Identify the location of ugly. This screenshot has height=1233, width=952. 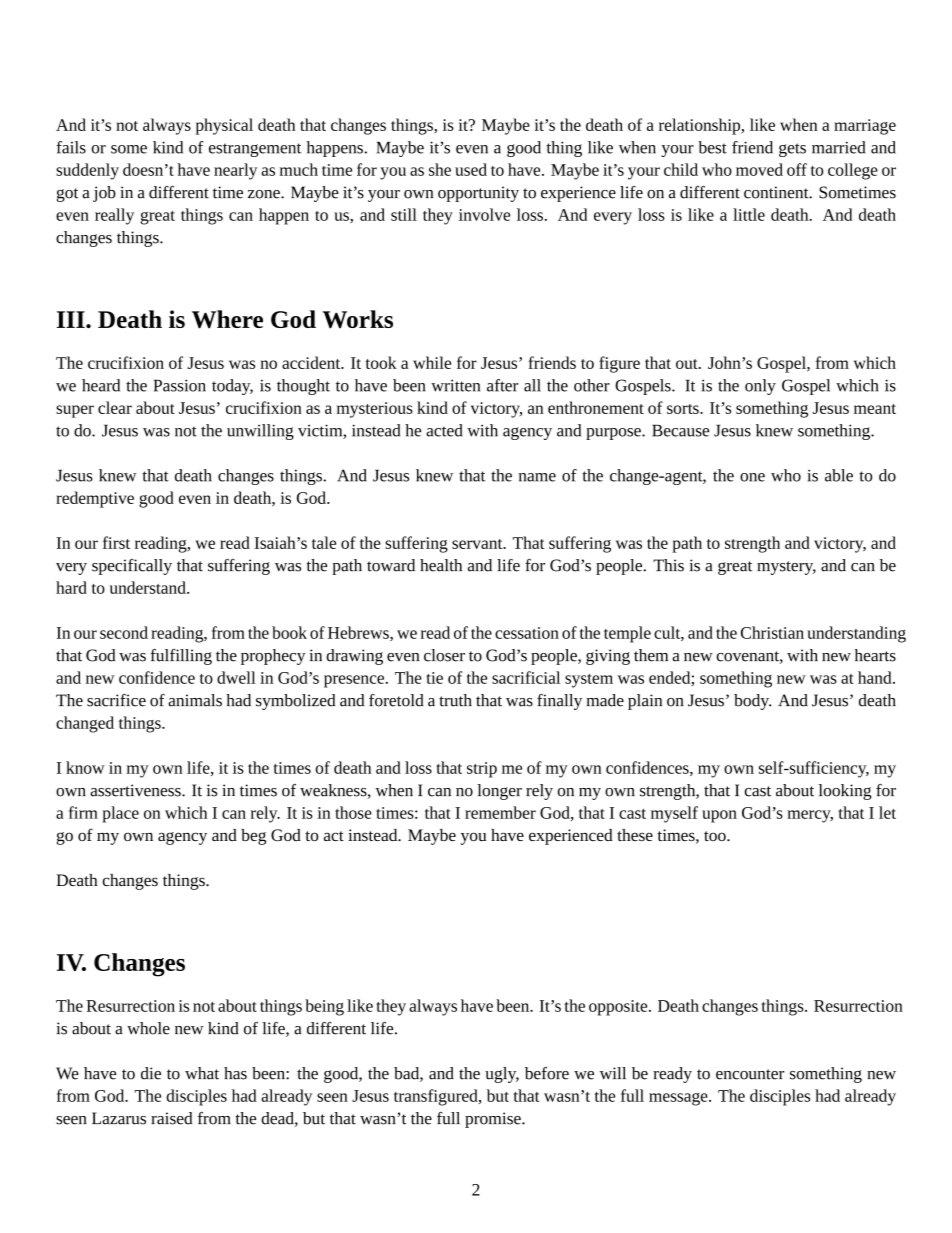
(502, 1075).
